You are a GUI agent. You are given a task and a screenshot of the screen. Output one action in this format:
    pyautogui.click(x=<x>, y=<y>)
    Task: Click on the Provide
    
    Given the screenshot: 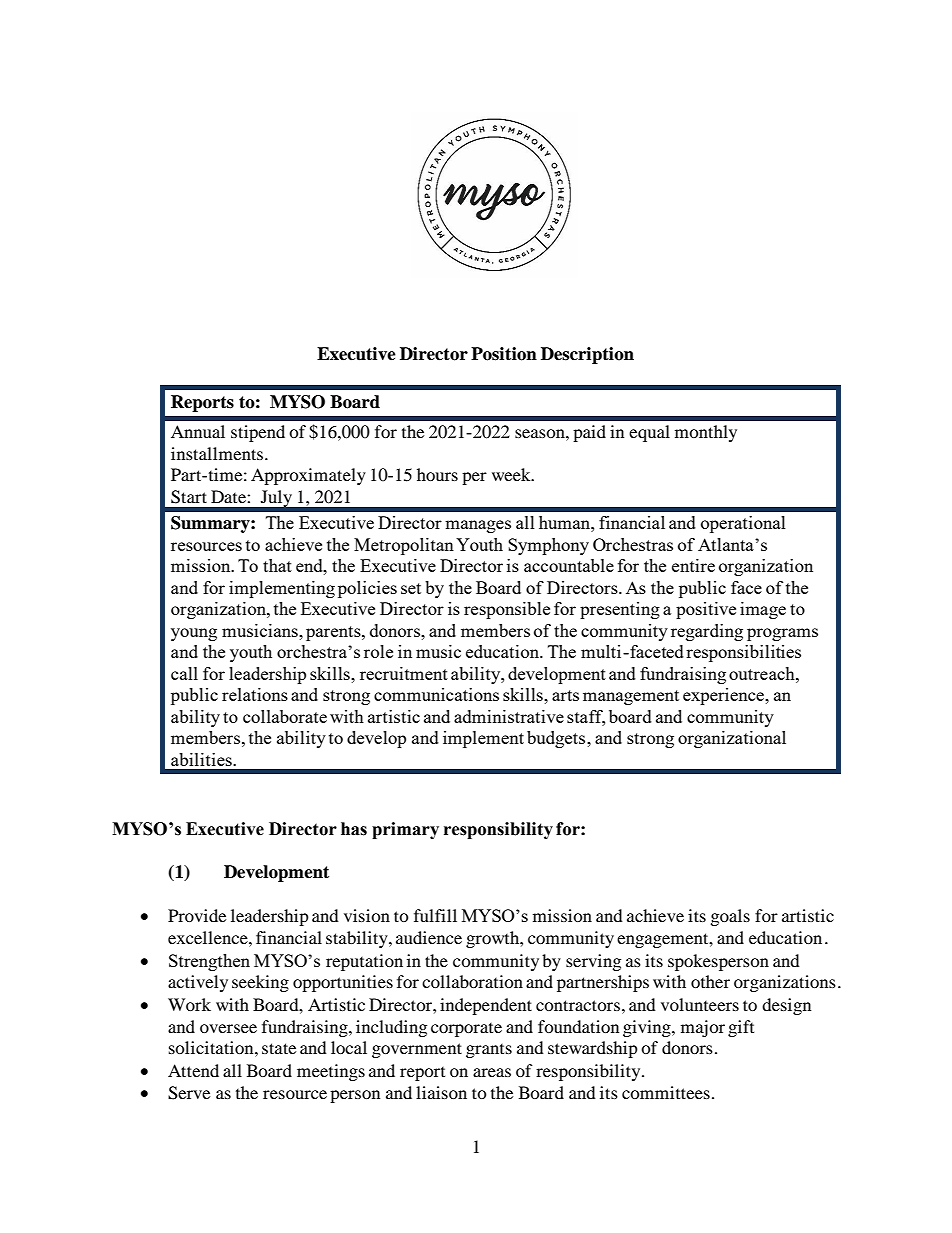 What is the action you would take?
    pyautogui.click(x=197, y=915)
